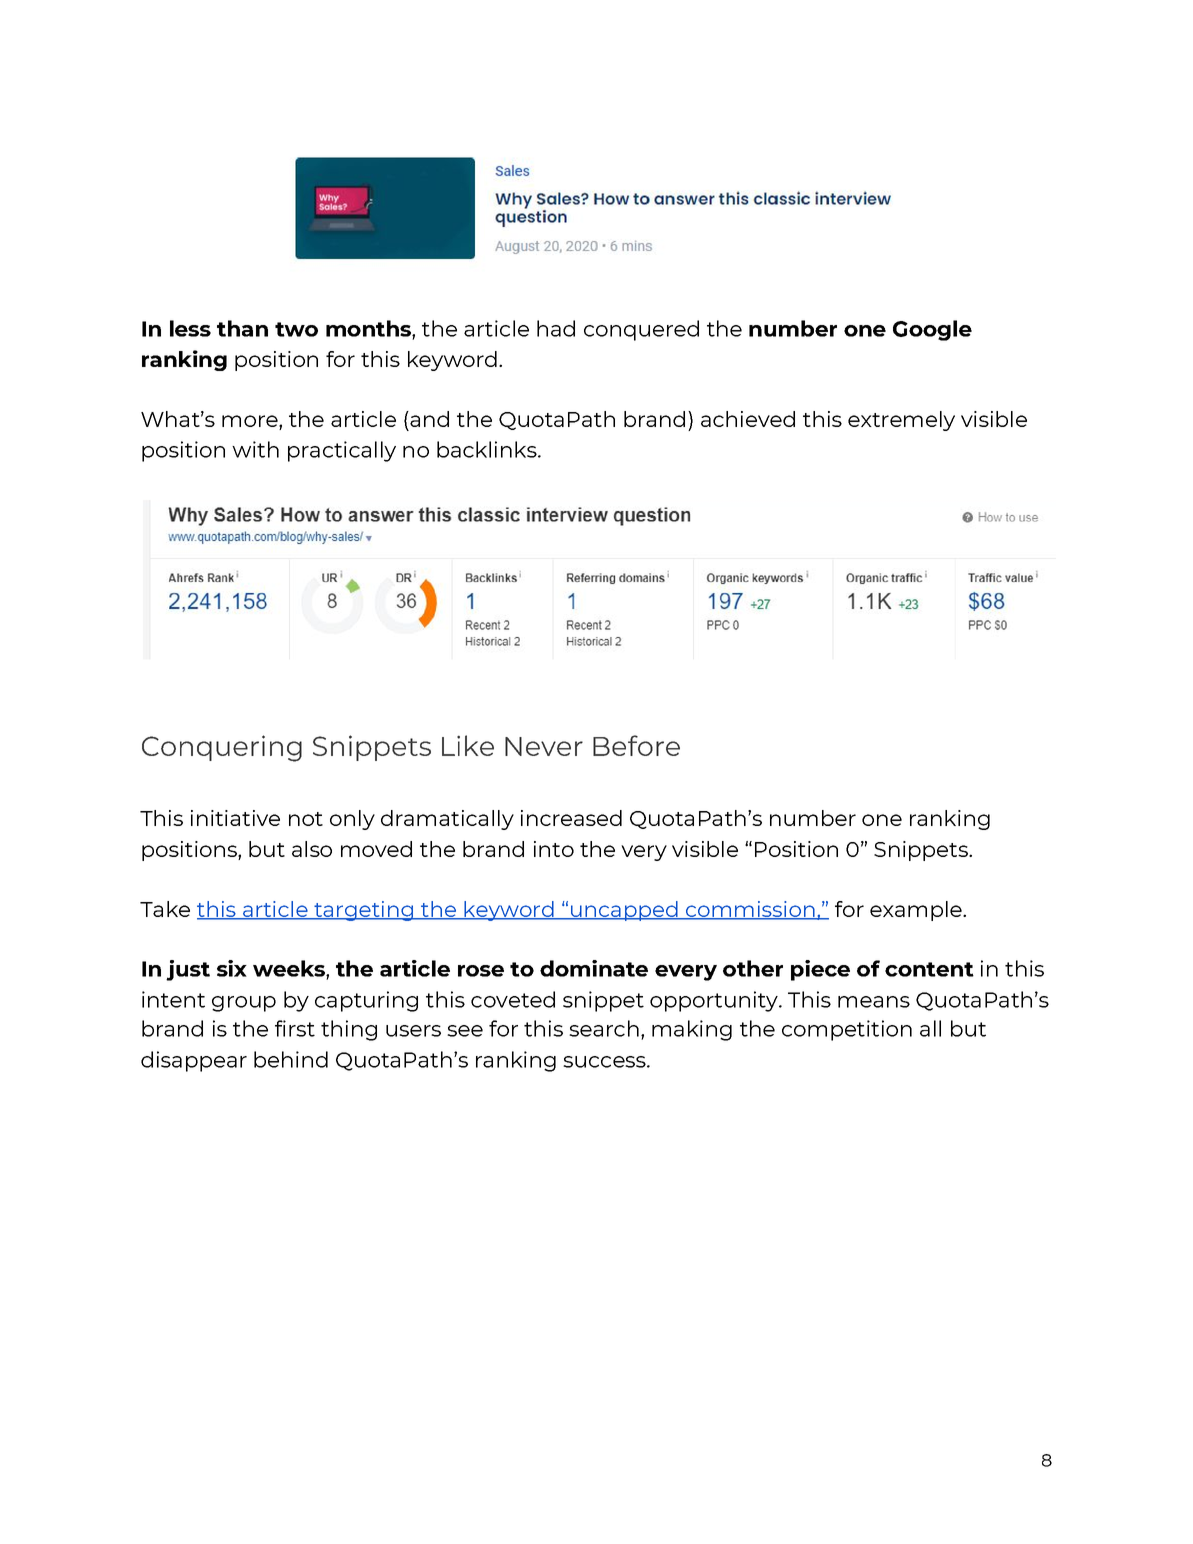  What do you see at coordinates (932, 330) in the document?
I see `Google` at bounding box center [932, 330].
